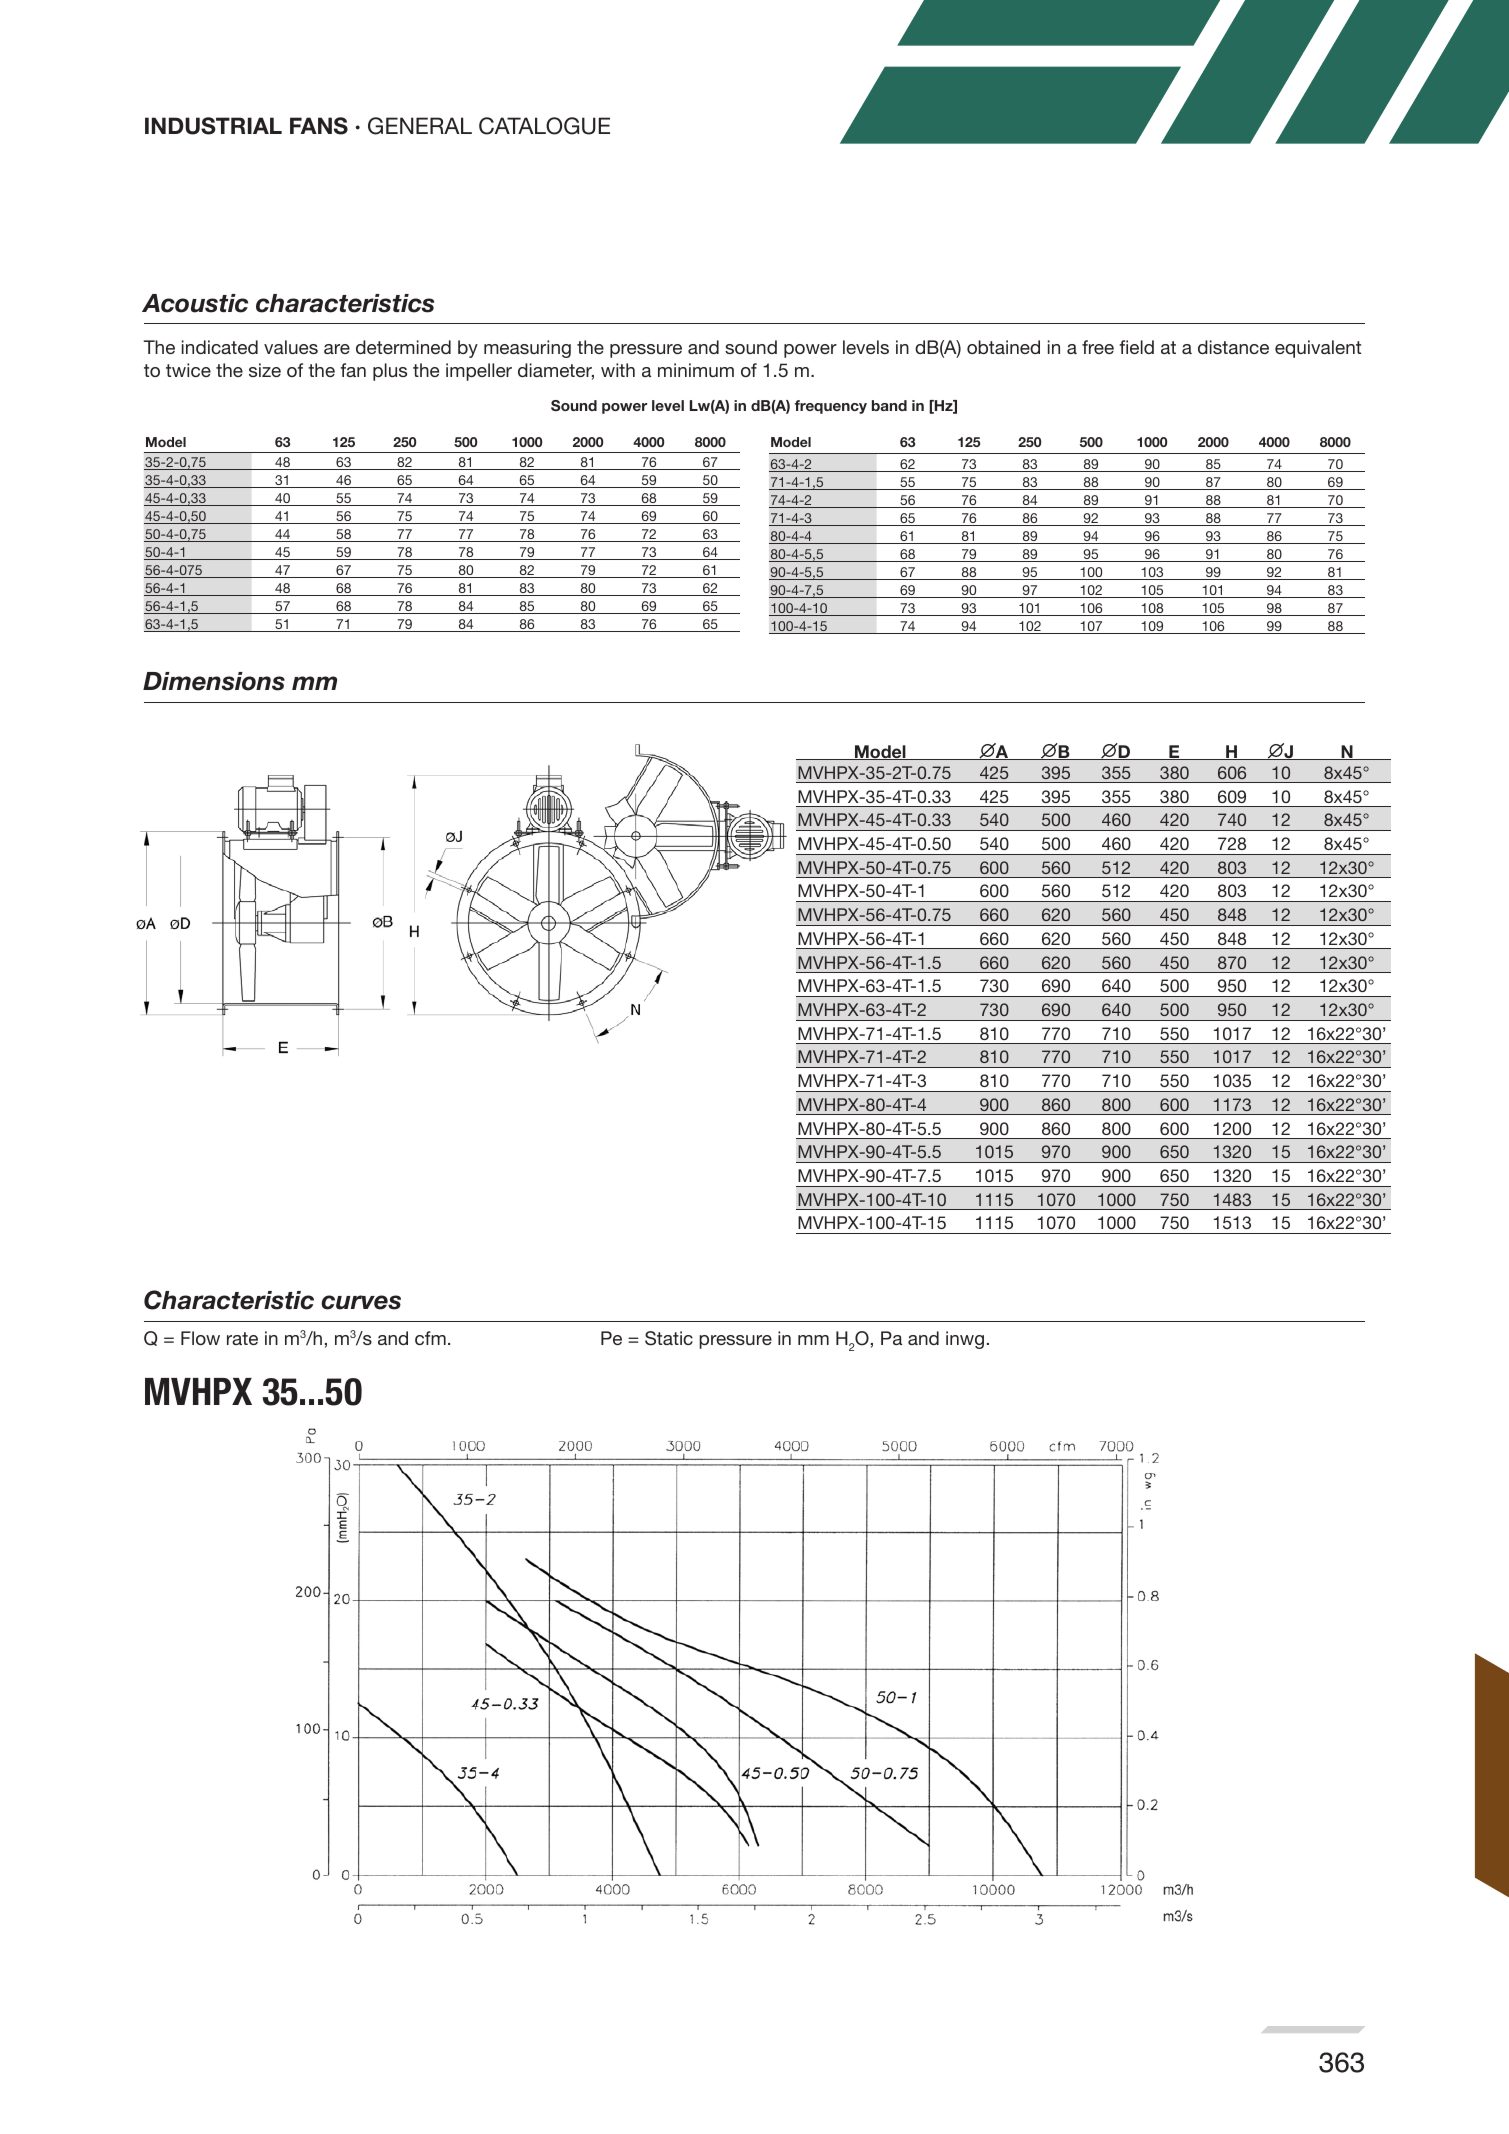 The image size is (1509, 2134). What do you see at coordinates (1233, 347) in the screenshot?
I see `distance` at bounding box center [1233, 347].
